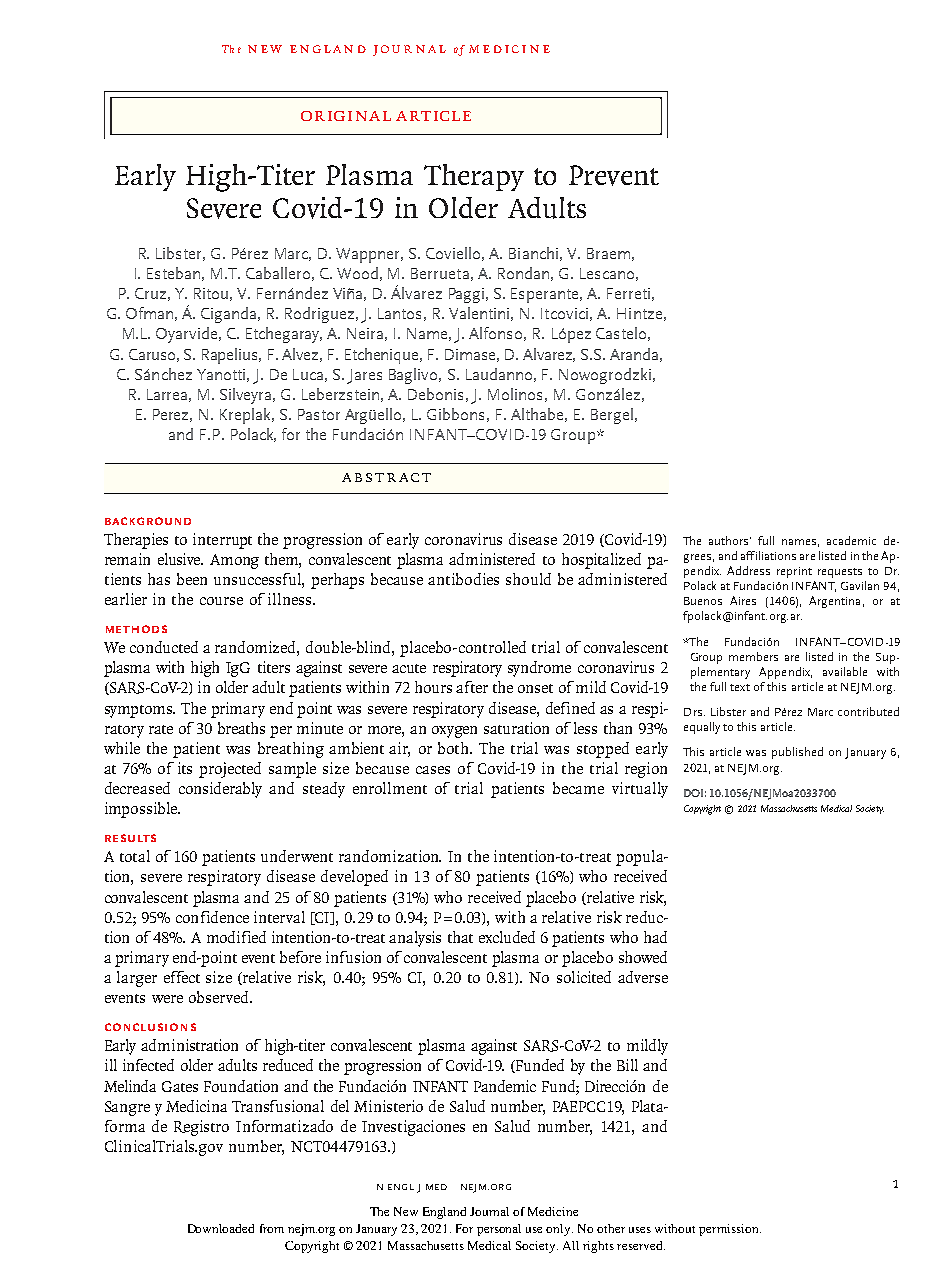  Describe the element at coordinates (346, 116) in the screenshot. I see `Original` at that location.
